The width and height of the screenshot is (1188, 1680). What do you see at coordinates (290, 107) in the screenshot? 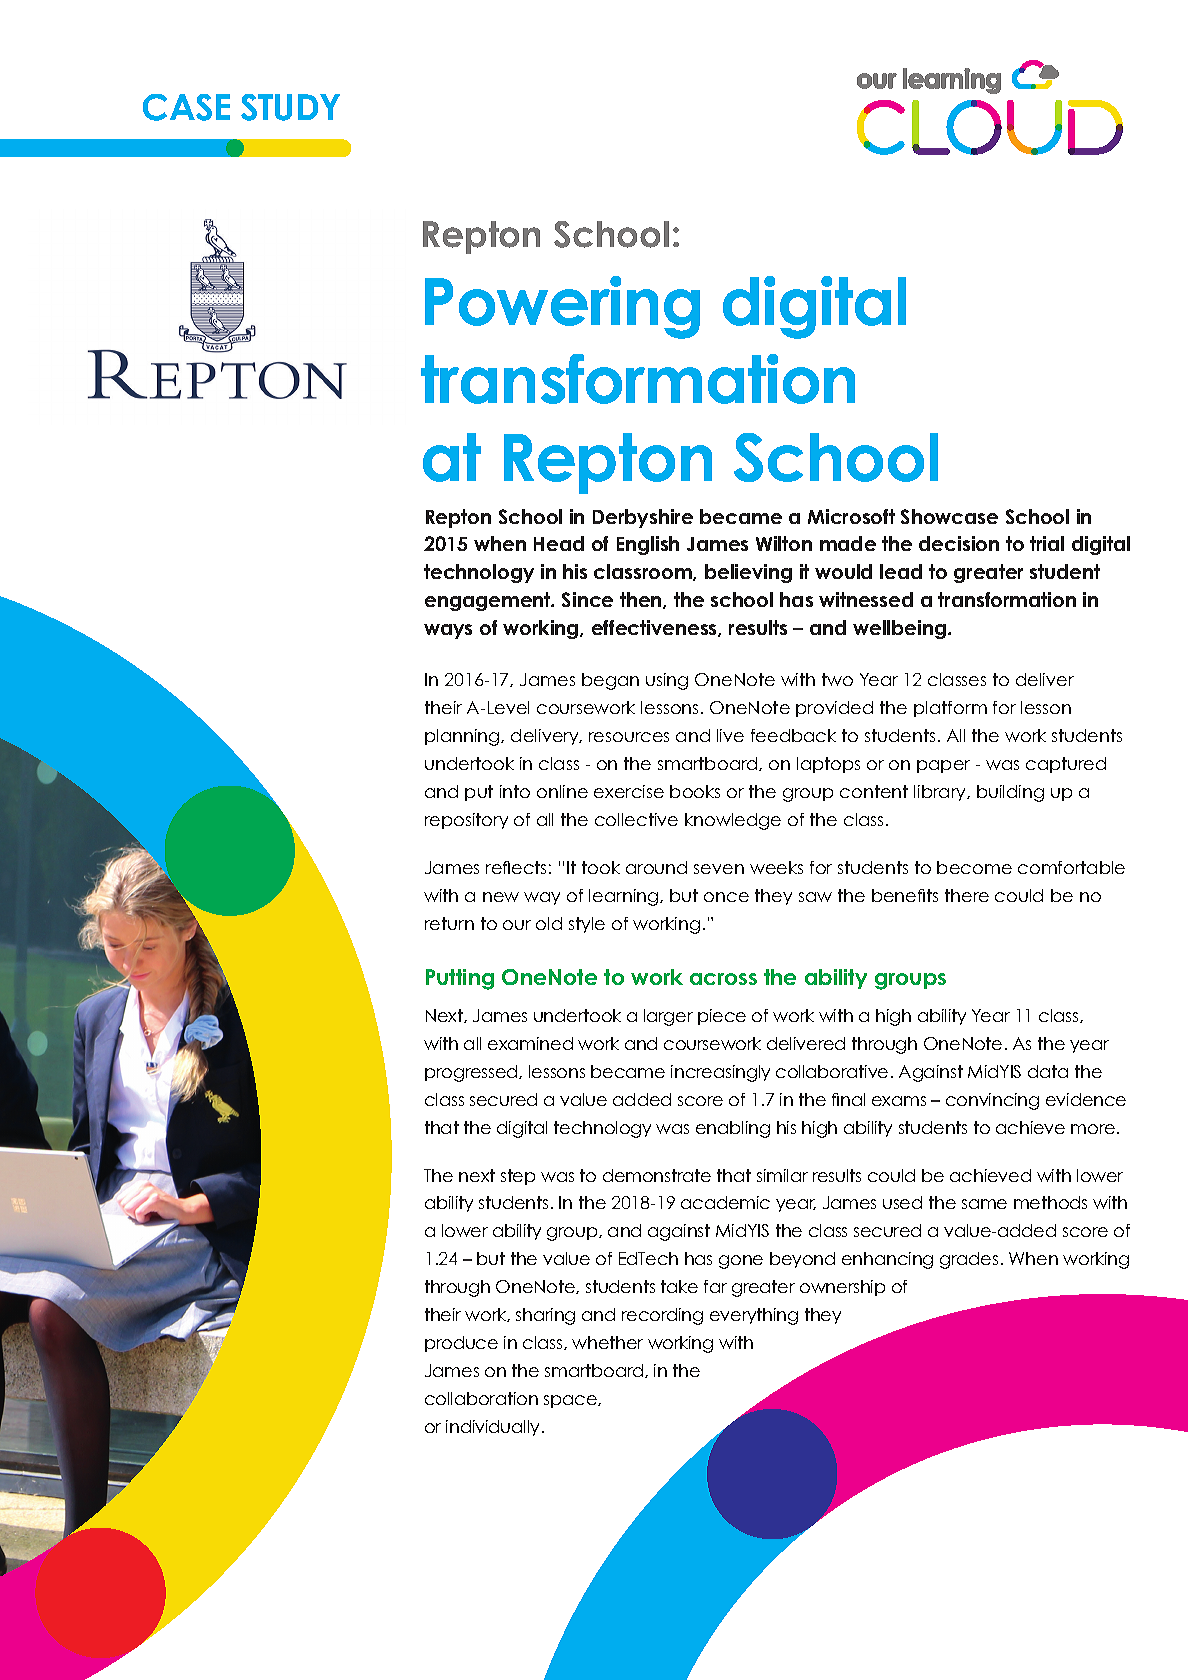
I see `STUDY` at bounding box center [290, 107].
